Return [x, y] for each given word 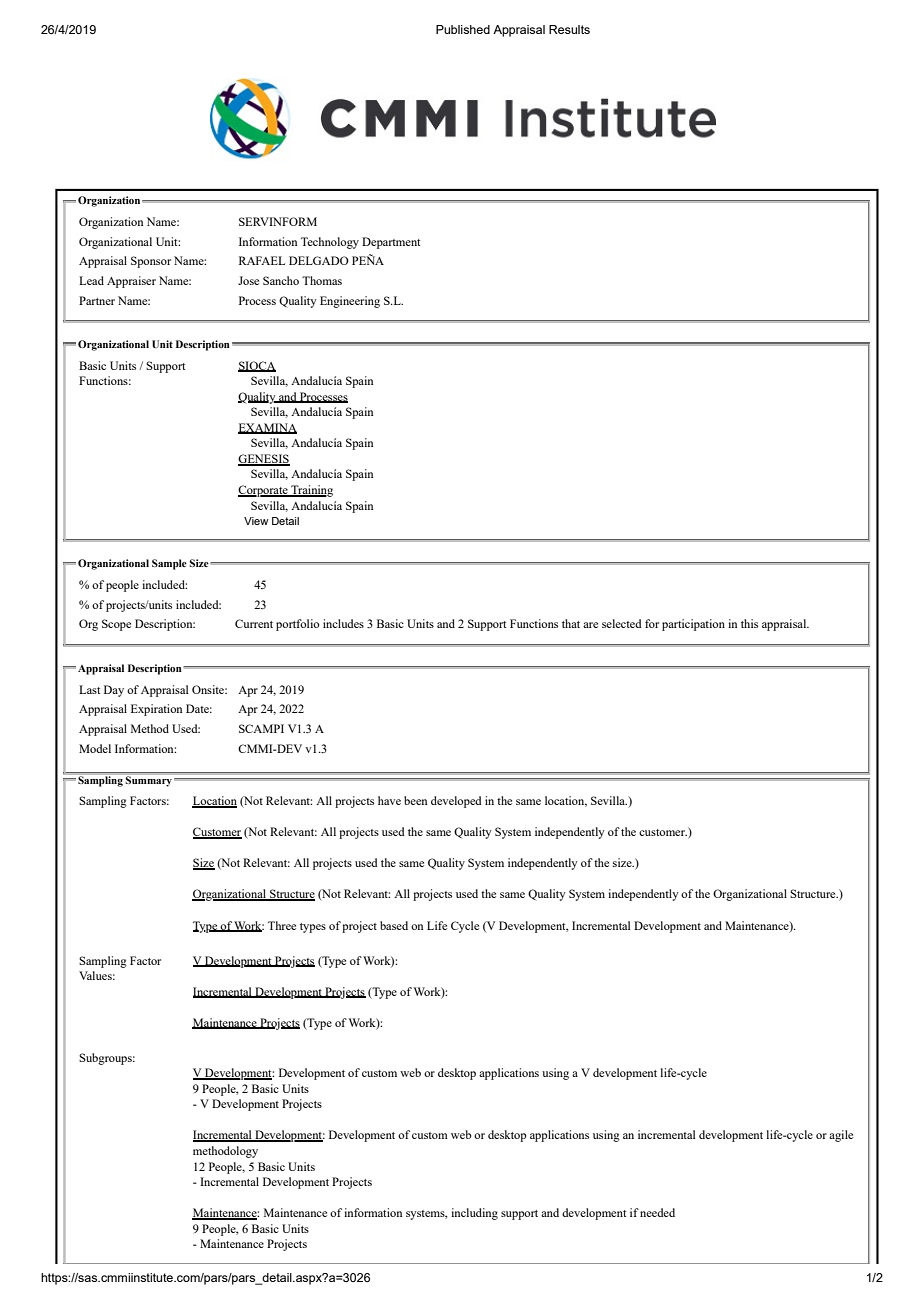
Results [569, 29]
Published [463, 29]
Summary [150, 781]
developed [456, 802]
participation [693, 625]
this [749, 623]
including [474, 1214]
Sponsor [151, 262]
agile [841, 1136]
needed [657, 1212]
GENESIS [264, 460]
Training [311, 491]
